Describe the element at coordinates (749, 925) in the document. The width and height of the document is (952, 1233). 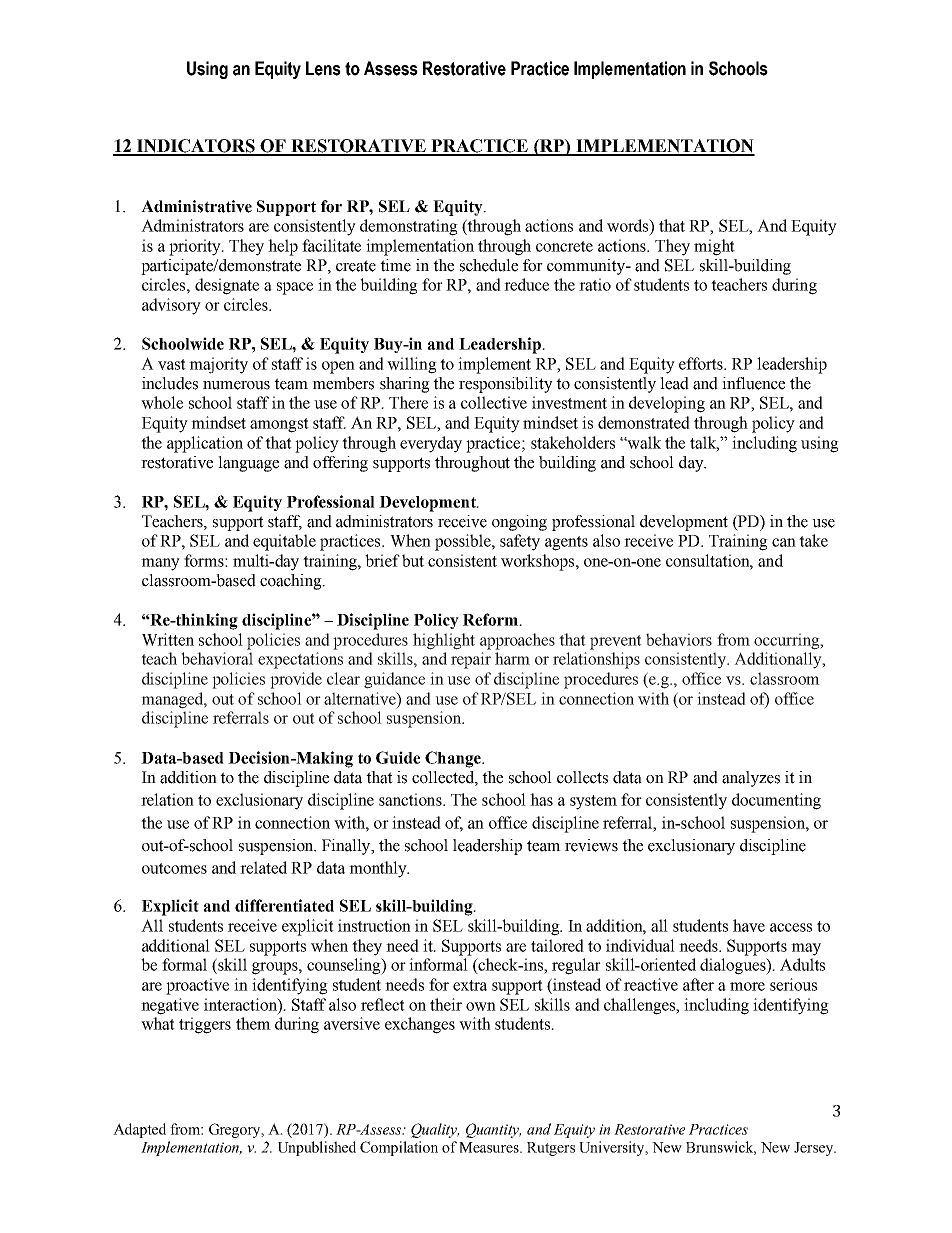
I see `have` at that location.
